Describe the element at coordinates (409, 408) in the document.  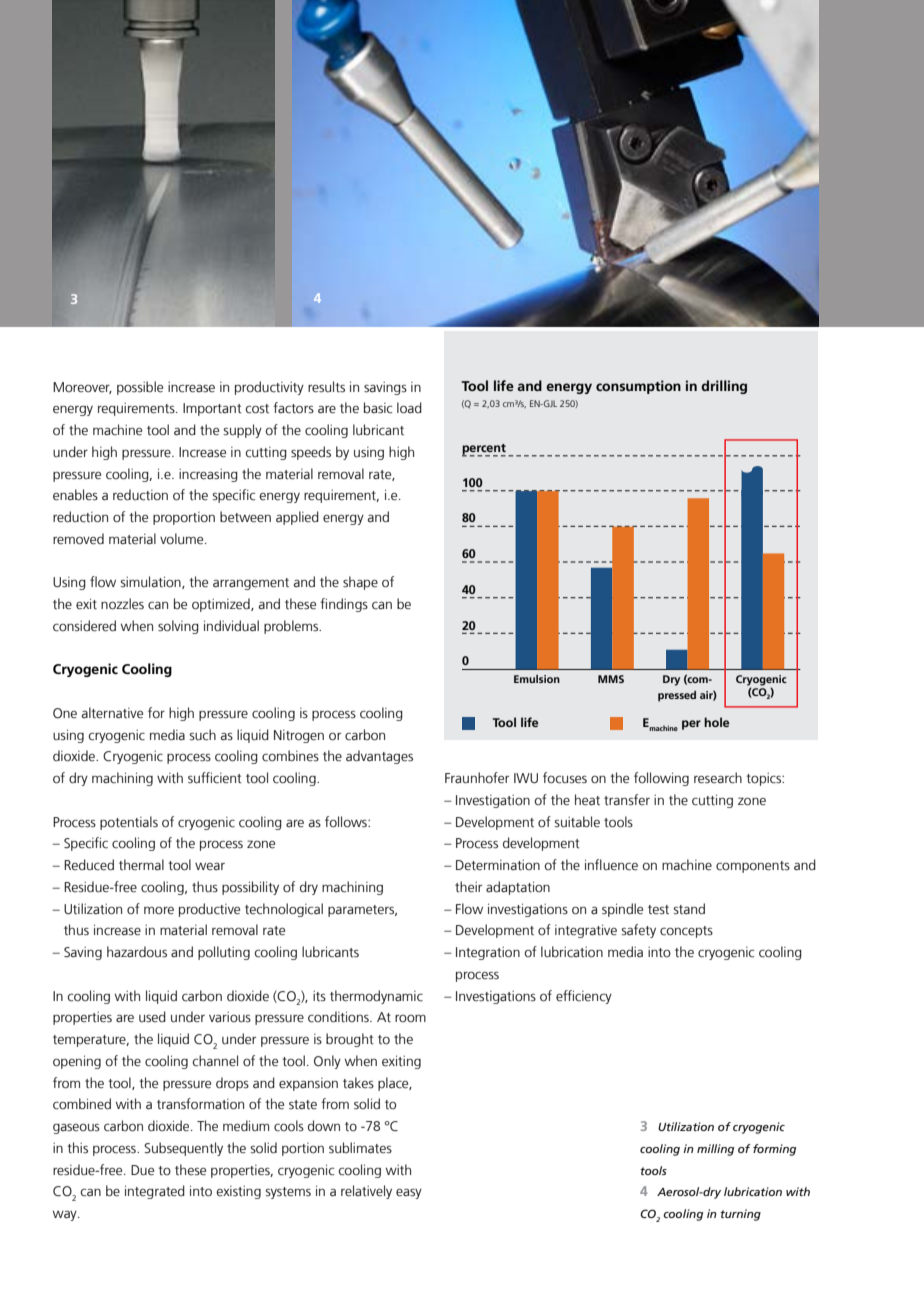
I see `load` at that location.
